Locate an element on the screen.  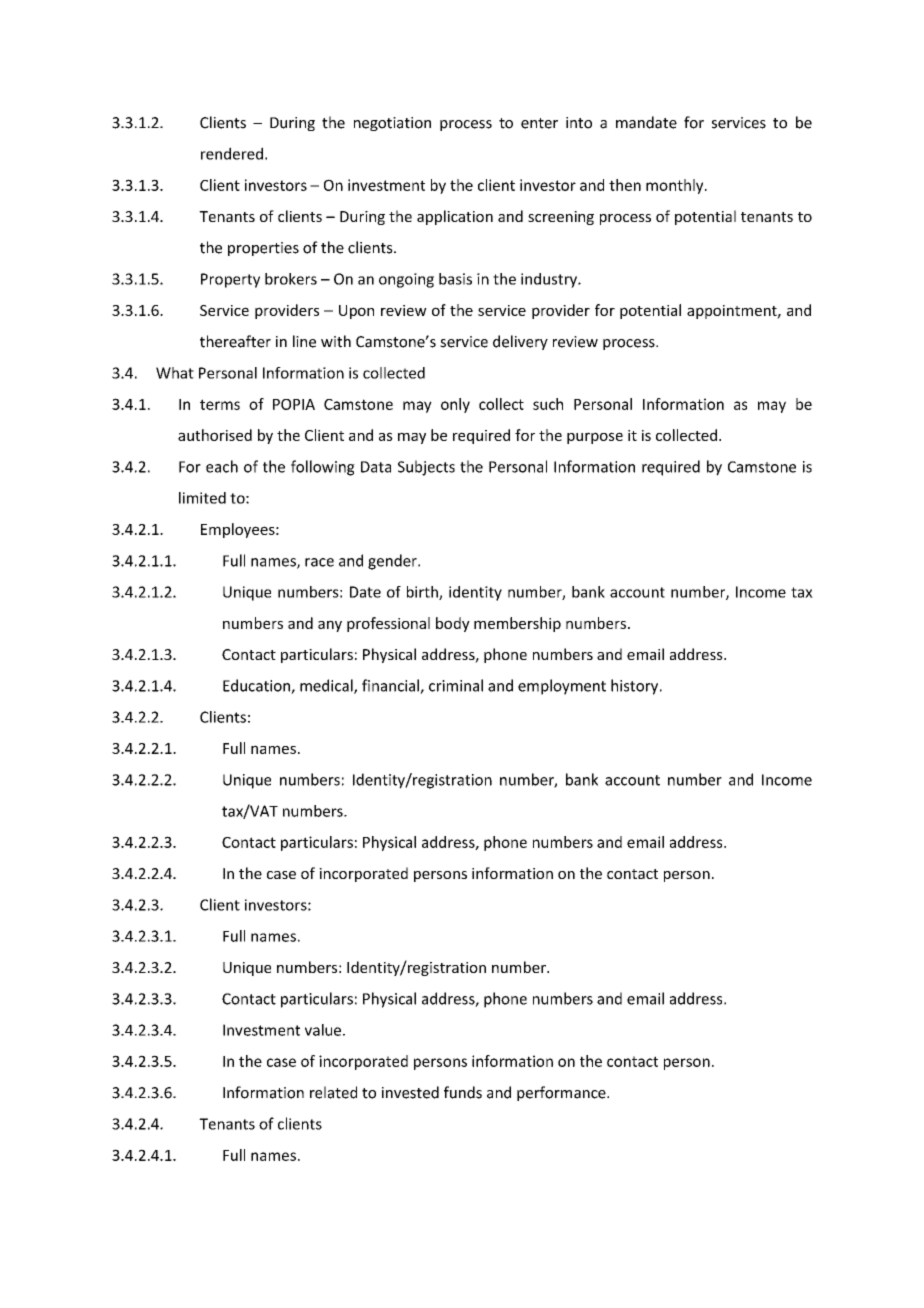
rendered is located at coordinates (232, 153).
